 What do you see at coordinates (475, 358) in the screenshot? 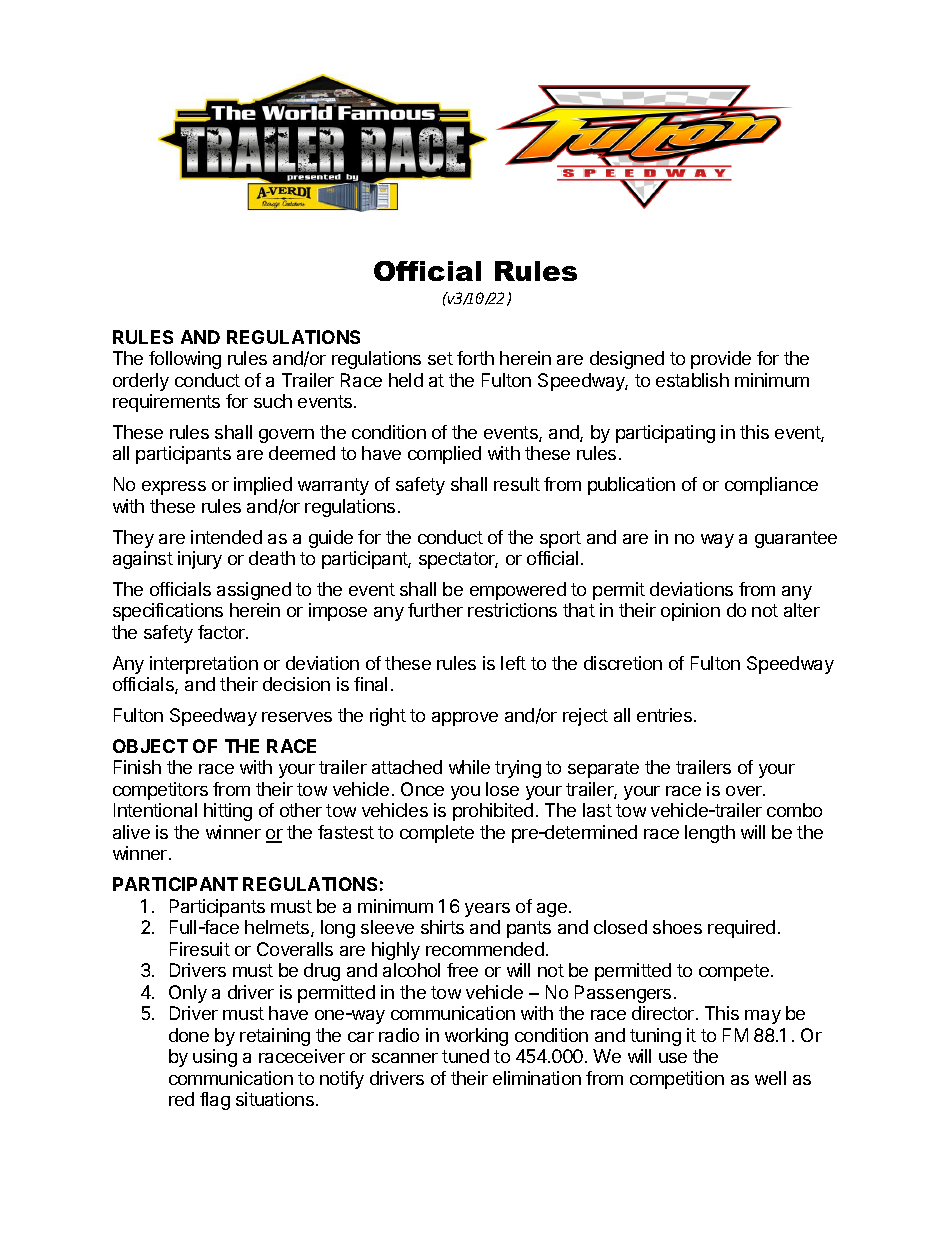
I see `forth` at bounding box center [475, 358].
